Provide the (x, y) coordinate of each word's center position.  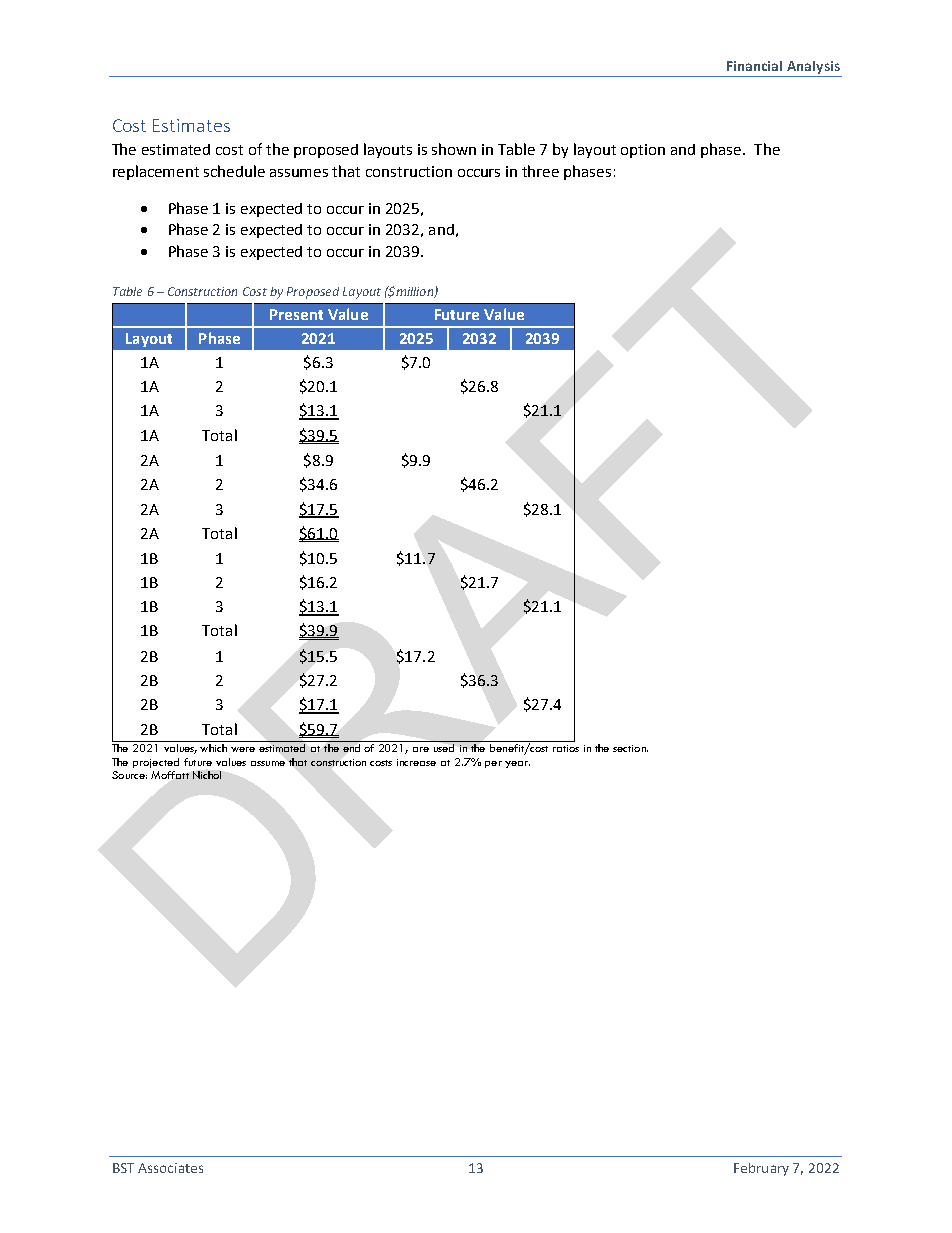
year (517, 764)
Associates (170, 1168)
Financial (754, 66)
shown (454, 149)
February (761, 1169)
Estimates (191, 125)
